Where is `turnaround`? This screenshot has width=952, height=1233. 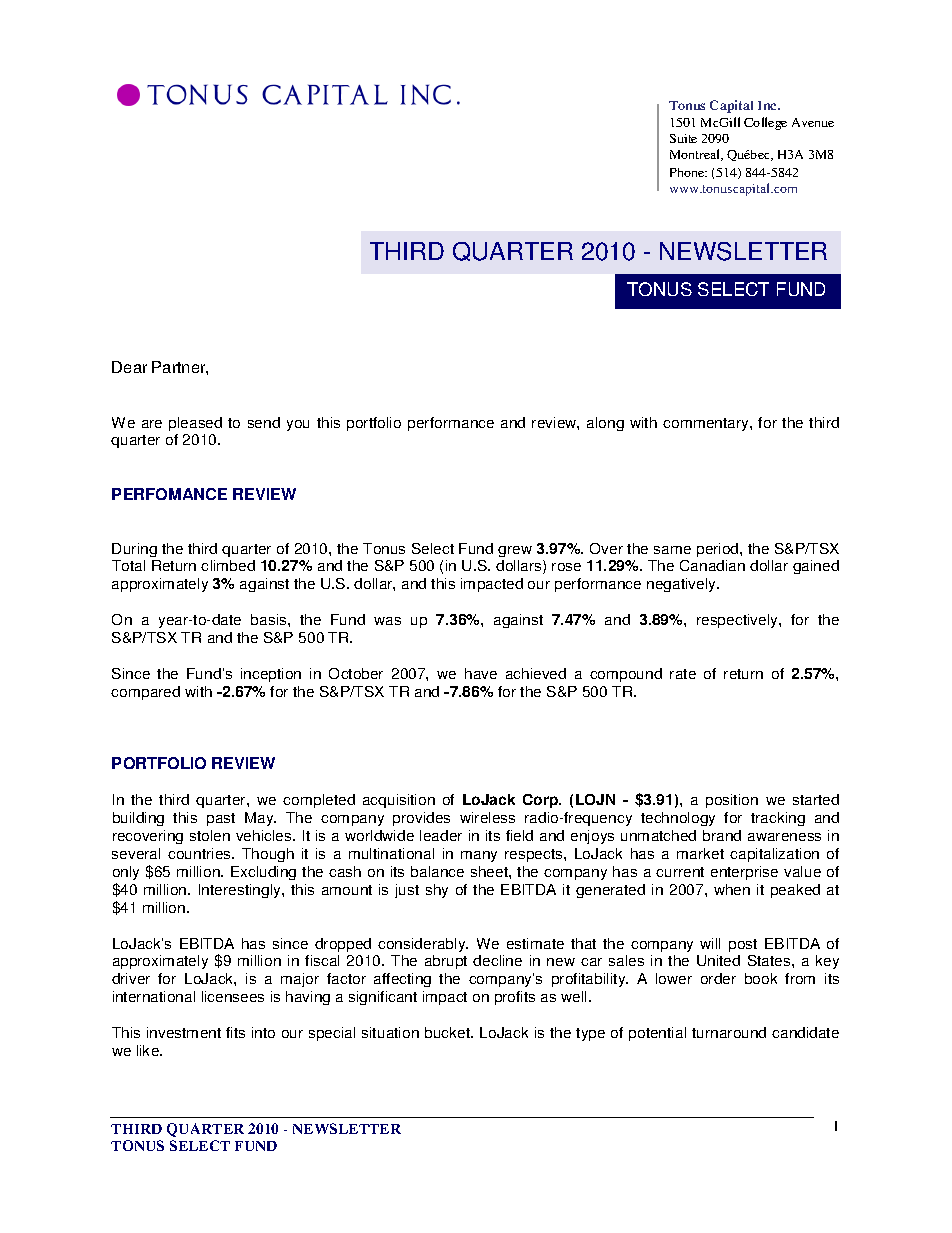 turnaround is located at coordinates (729, 1032).
